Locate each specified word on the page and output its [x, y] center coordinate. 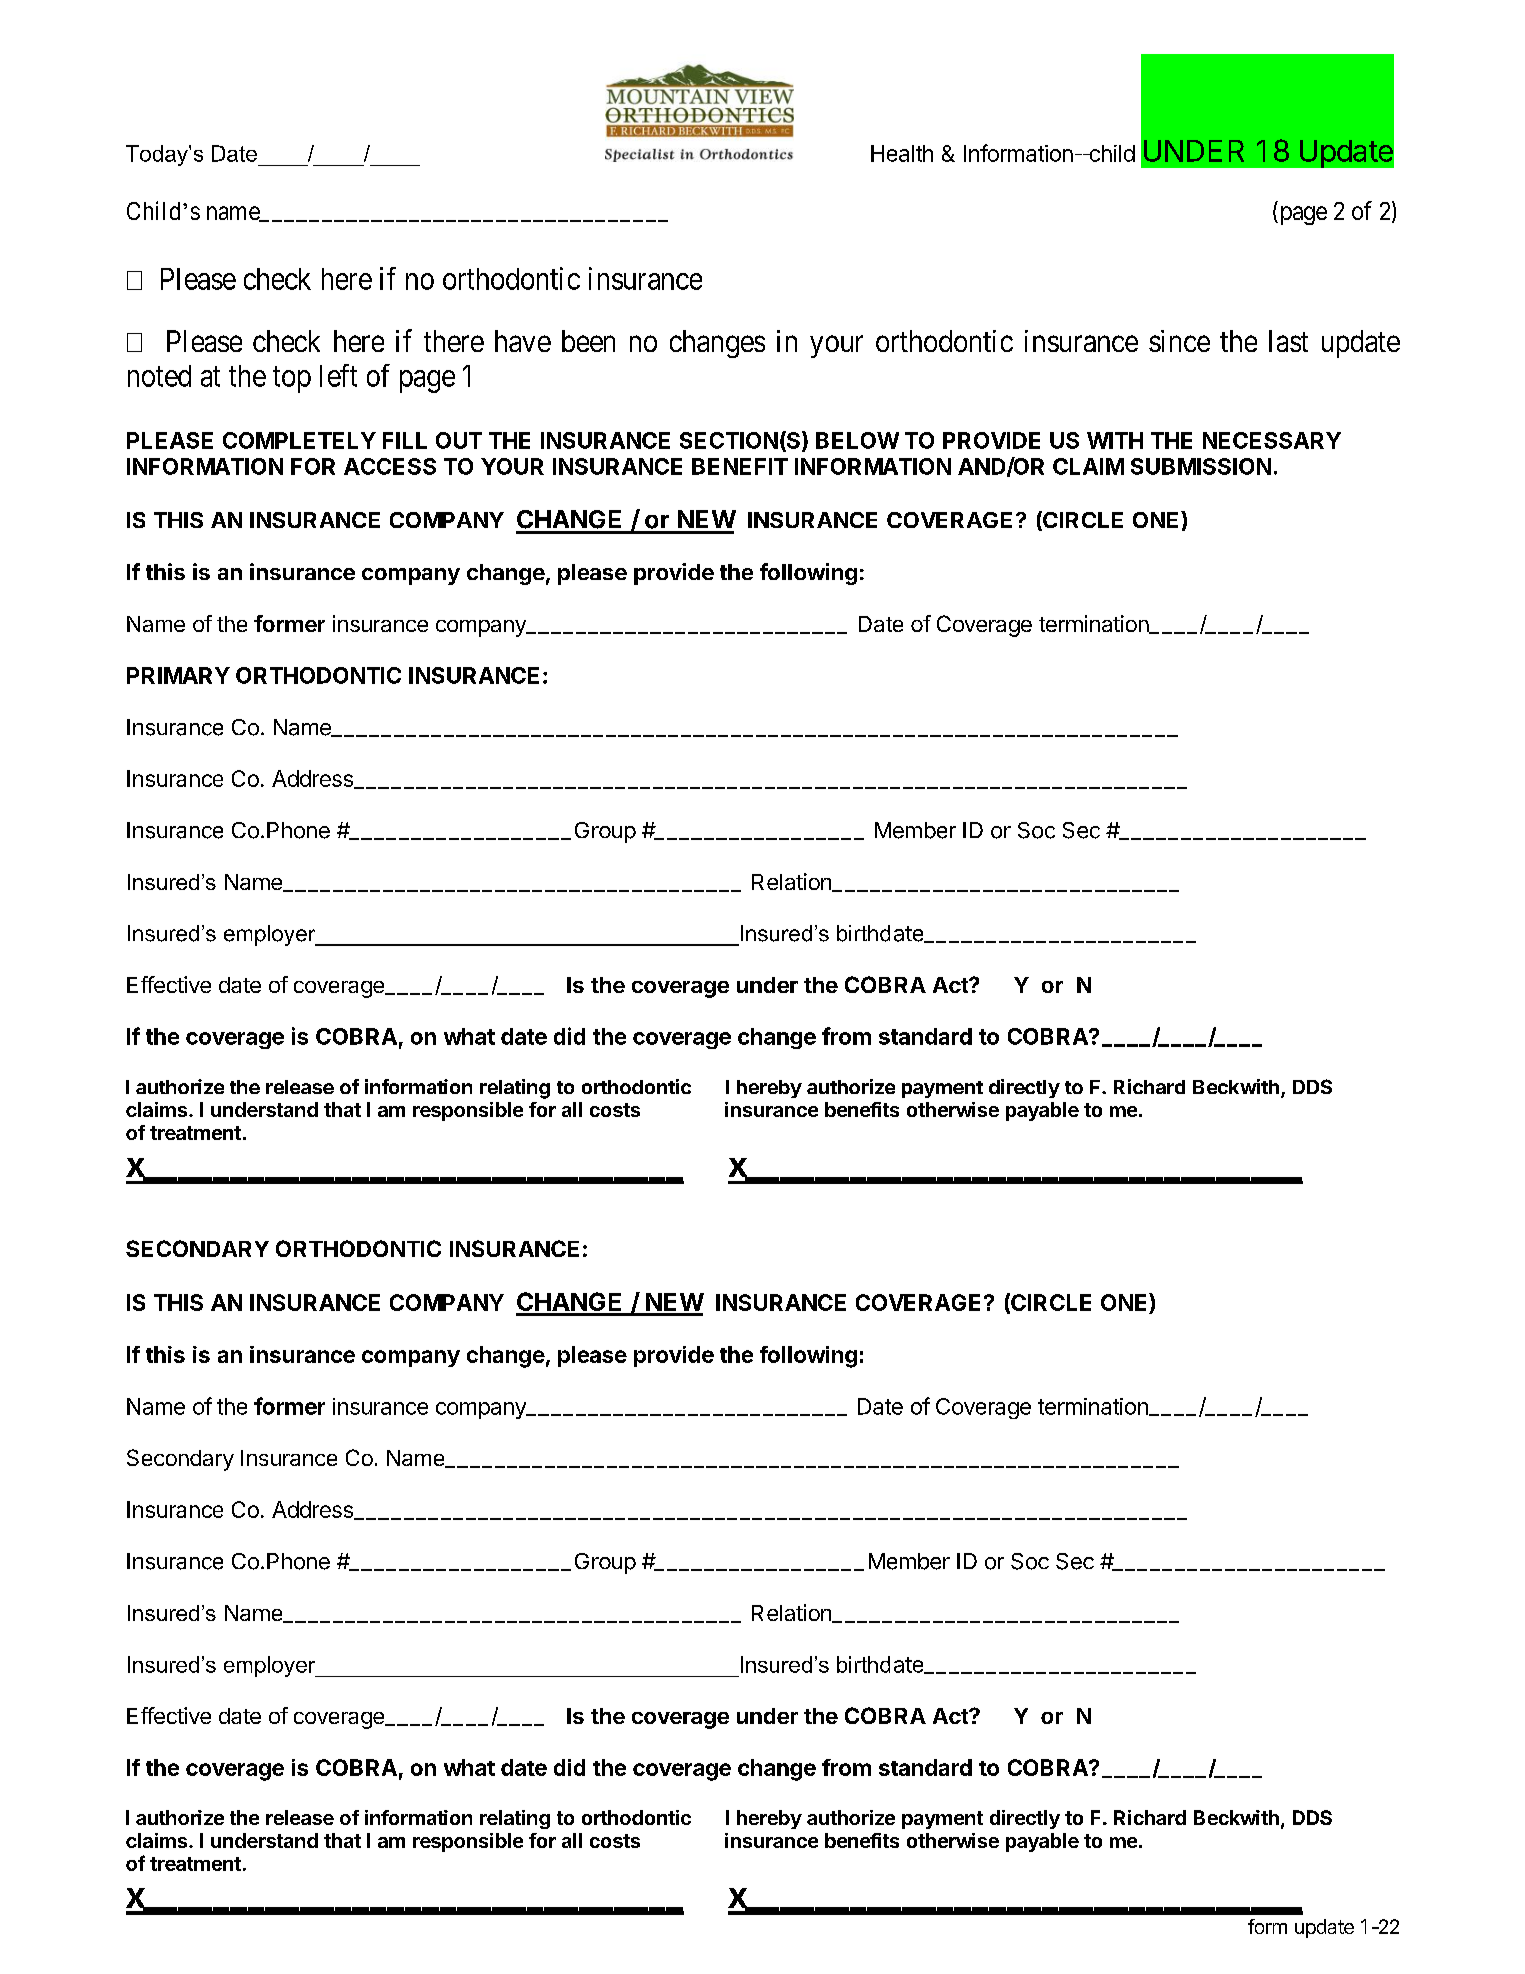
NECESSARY [1272, 440]
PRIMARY [178, 675]
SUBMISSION [1201, 466]
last [1288, 341]
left [338, 375]
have [523, 341]
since [1179, 341]
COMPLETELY [299, 440]
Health [902, 153]
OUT [459, 440]
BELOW [857, 440]
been [588, 341]
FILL [405, 440]
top [292, 380]
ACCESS [390, 466]
